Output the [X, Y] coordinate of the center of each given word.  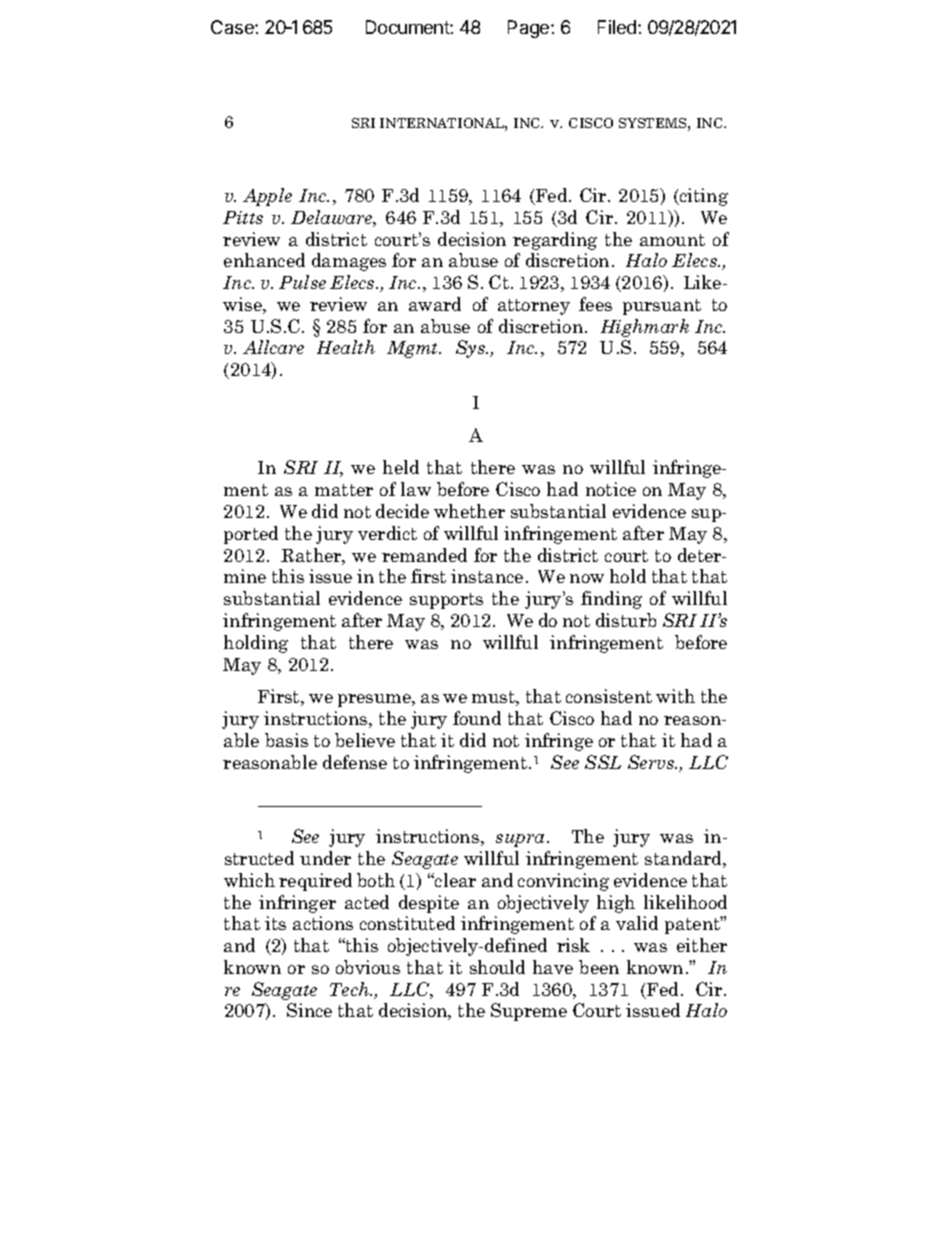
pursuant [662, 307]
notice [611, 489]
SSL [603, 762]
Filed [618, 27]
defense [355, 762]
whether [469, 511]
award [435, 304]
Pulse [302, 282]
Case [233, 27]
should [497, 967]
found [477, 718]
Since [309, 1010]
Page [530, 29]
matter [344, 490]
